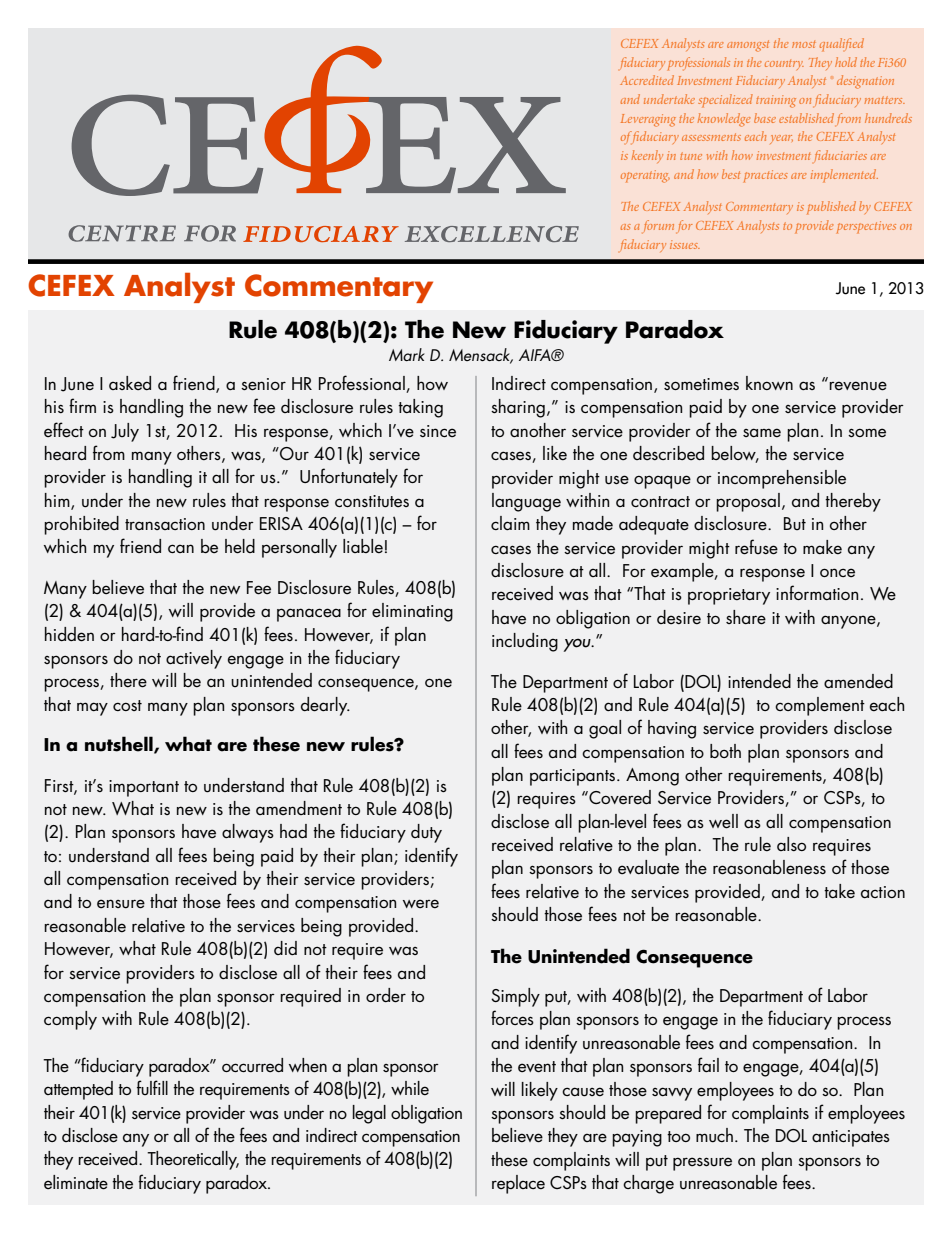 This screenshot has width=952, height=1233. What do you see at coordinates (421, 903) in the screenshot?
I see `were` at bounding box center [421, 903].
